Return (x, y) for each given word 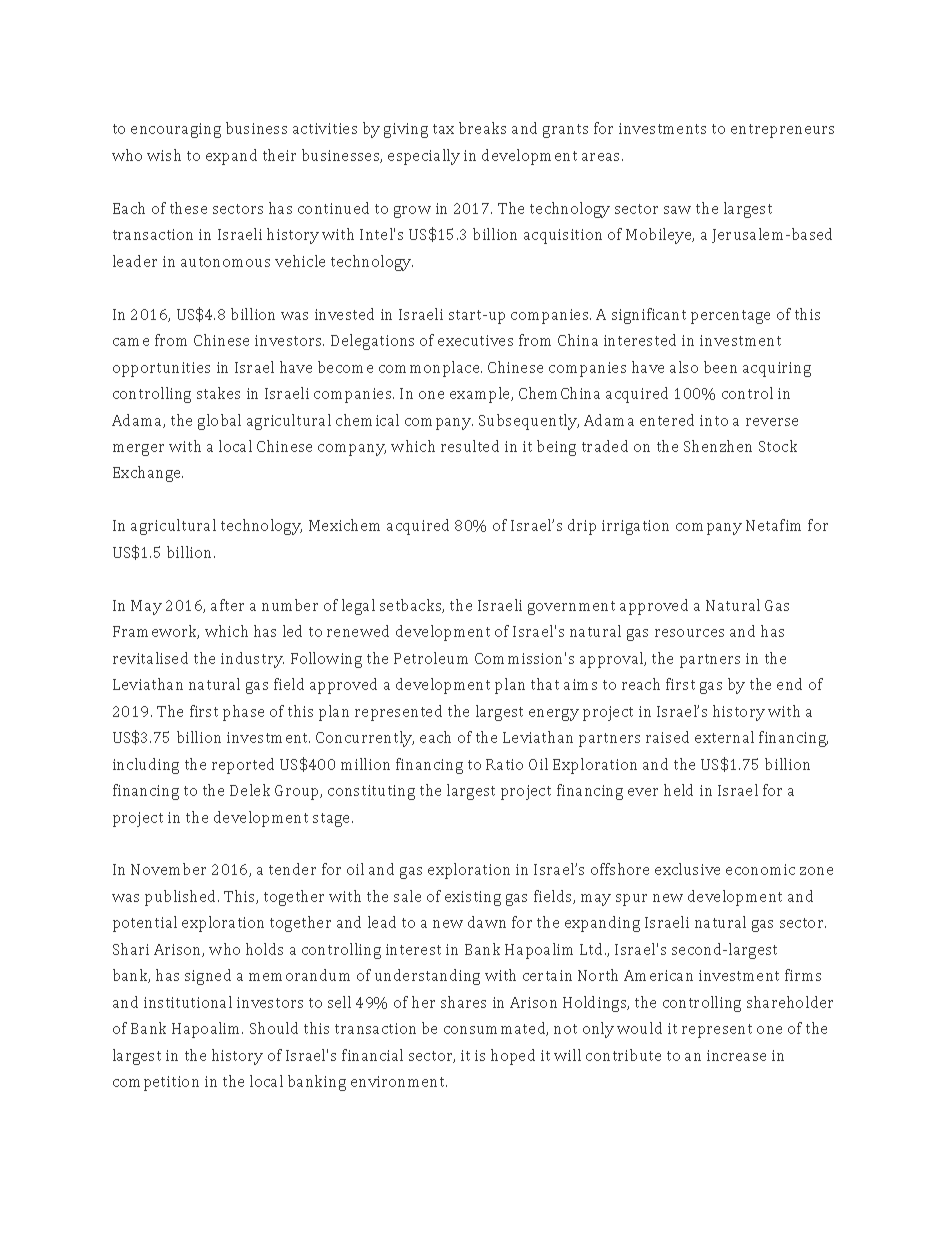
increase (736, 1055)
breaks (482, 128)
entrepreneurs (782, 131)
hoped (513, 1057)
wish (164, 155)
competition (156, 1083)
